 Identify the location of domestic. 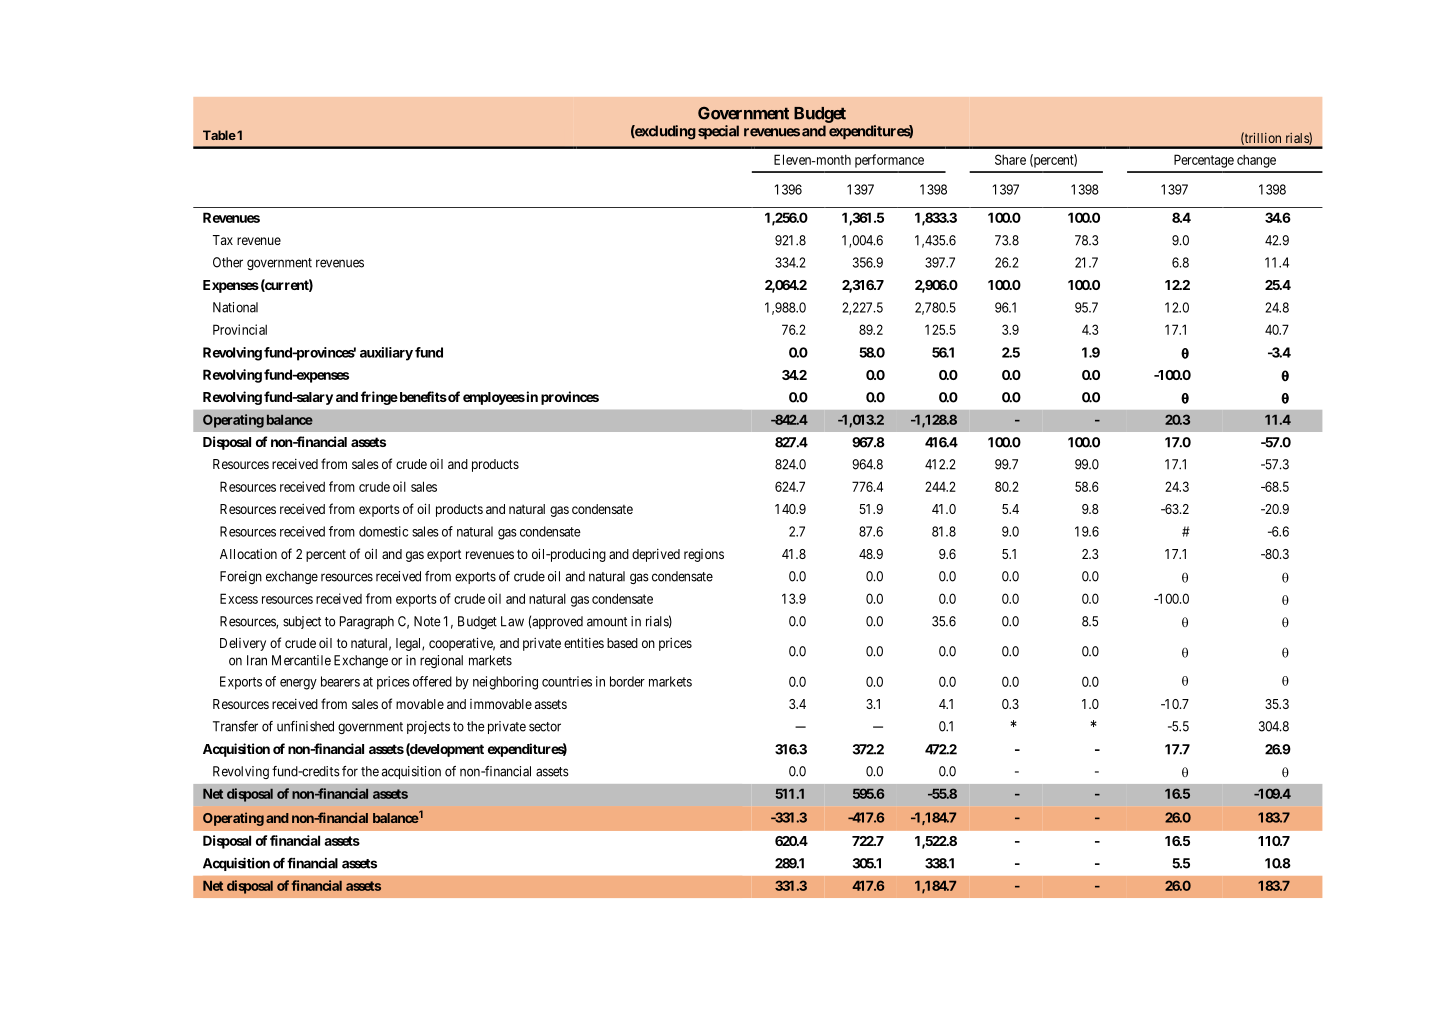
(383, 531).
